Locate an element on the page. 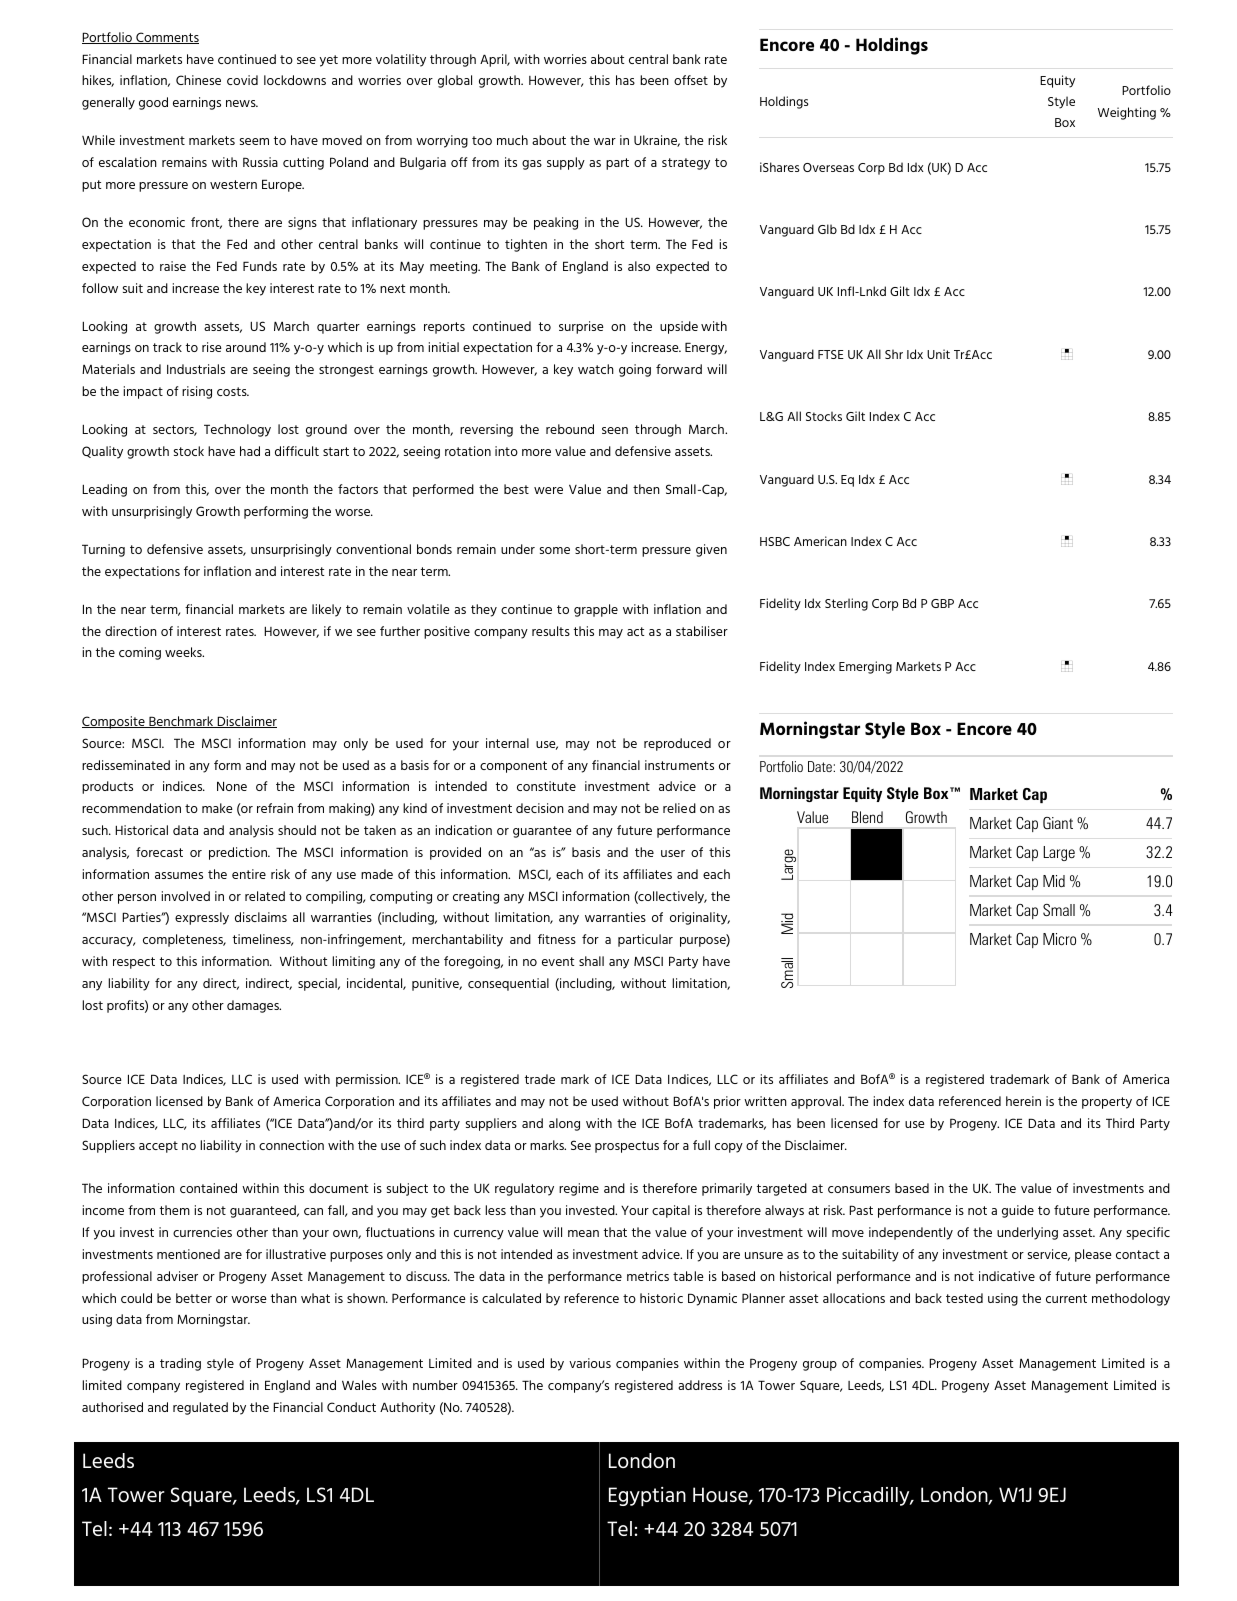  regulated is located at coordinates (200, 1408).
